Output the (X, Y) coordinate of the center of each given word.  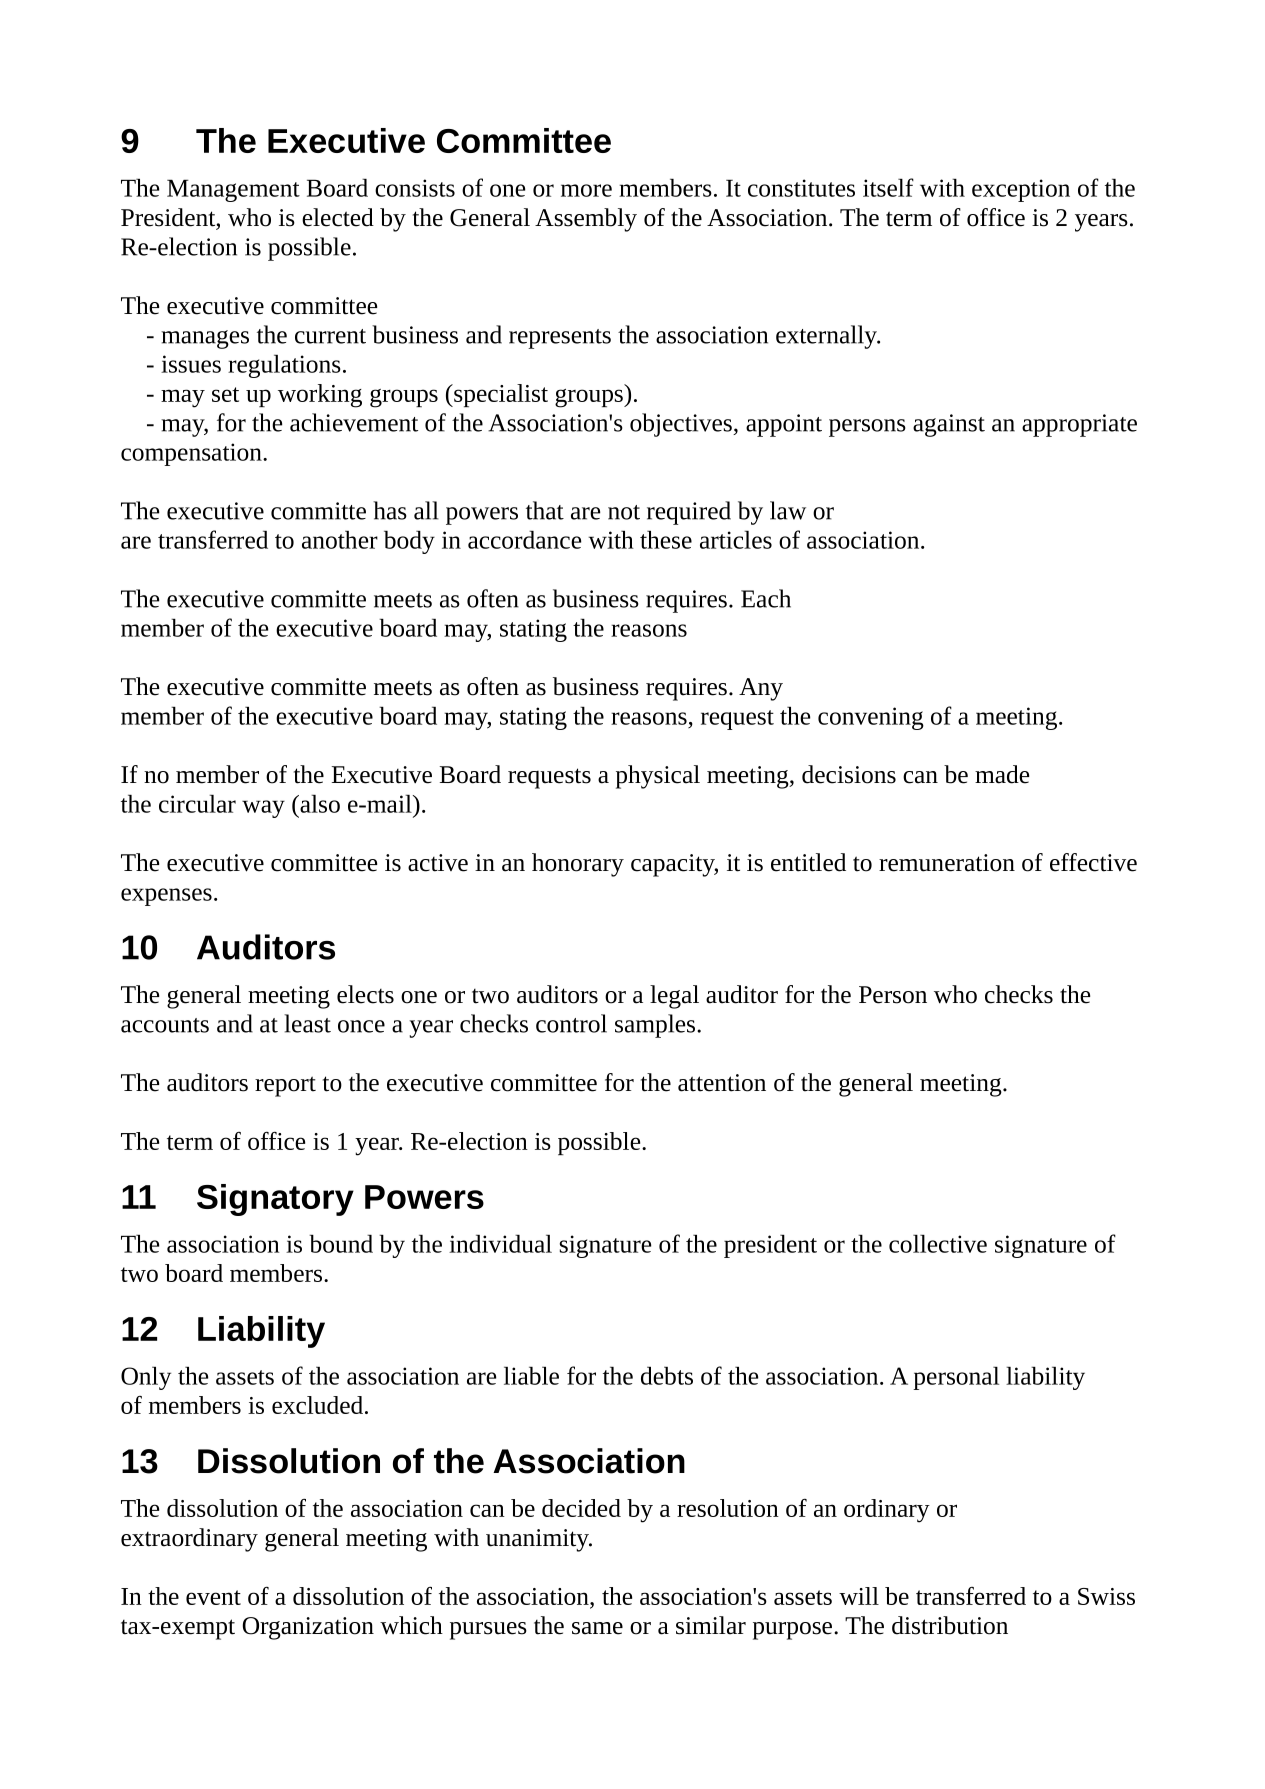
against (949, 425)
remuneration (947, 863)
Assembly (586, 220)
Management (233, 190)
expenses (166, 897)
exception (1021, 190)
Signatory (275, 1200)
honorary (578, 865)
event (213, 1597)
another (340, 539)
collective (938, 1243)
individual (500, 1243)
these (666, 539)
